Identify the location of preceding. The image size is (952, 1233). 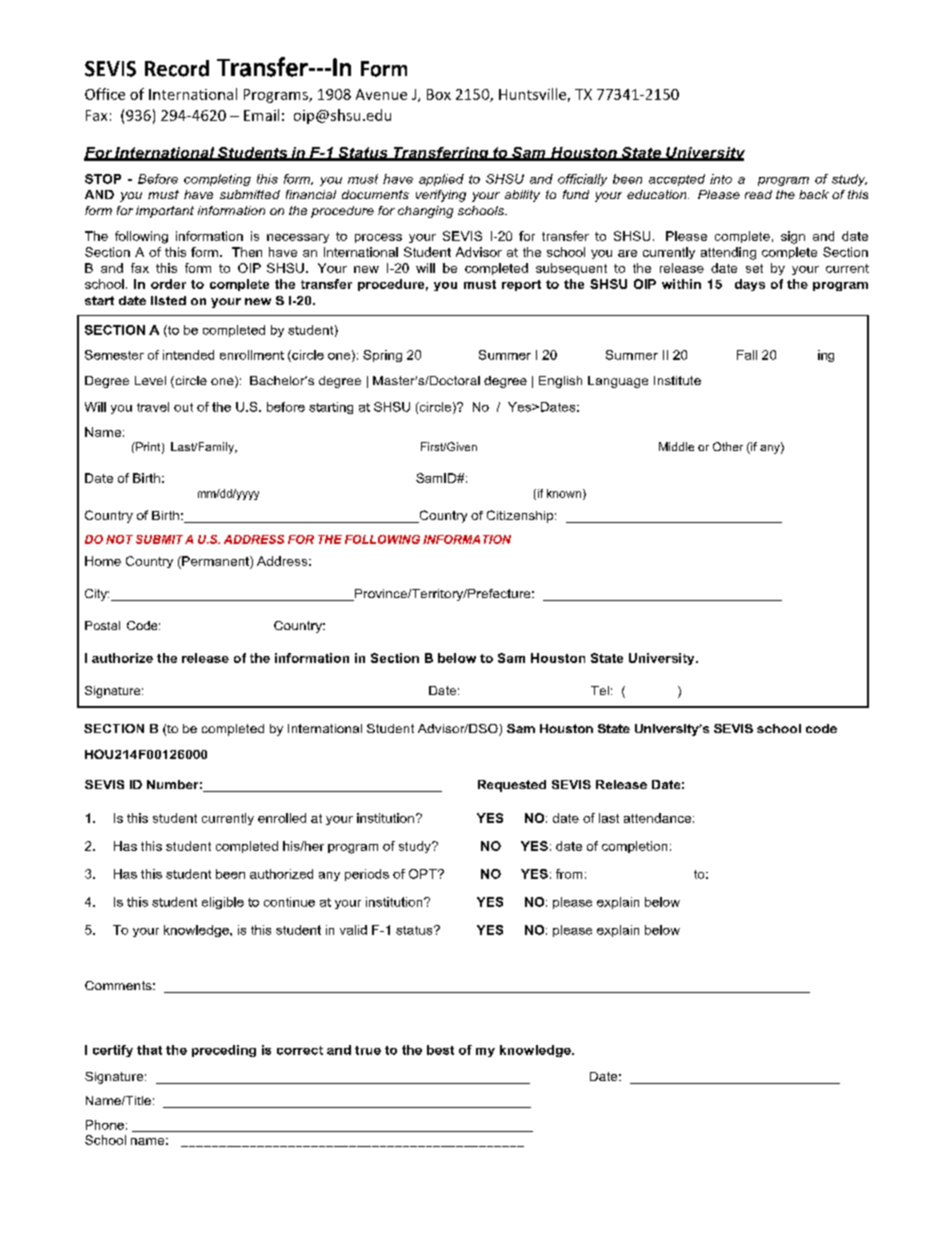
(224, 1051).
